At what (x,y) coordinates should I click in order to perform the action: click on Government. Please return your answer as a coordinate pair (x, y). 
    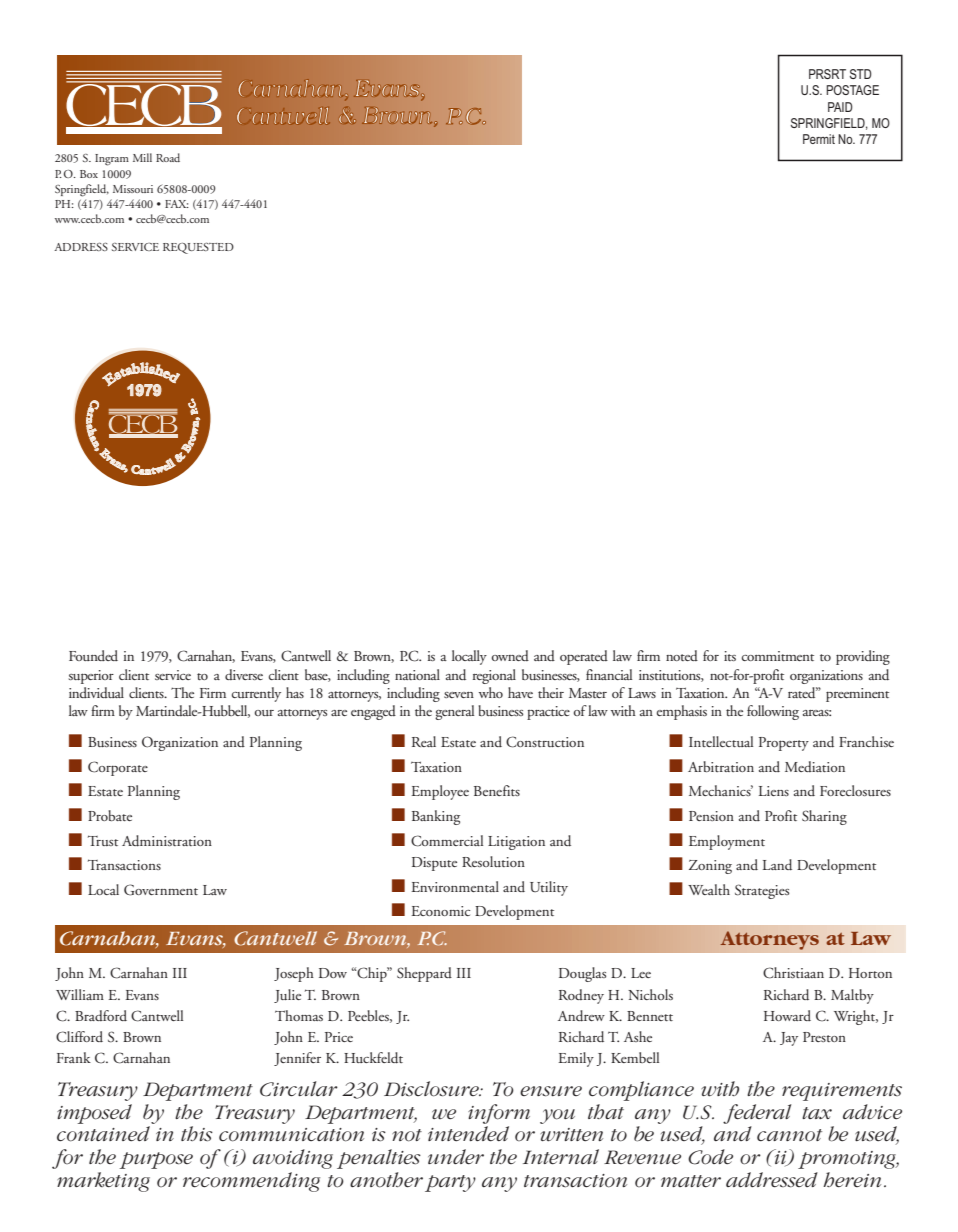
    Looking at the image, I should click on (161, 890).
